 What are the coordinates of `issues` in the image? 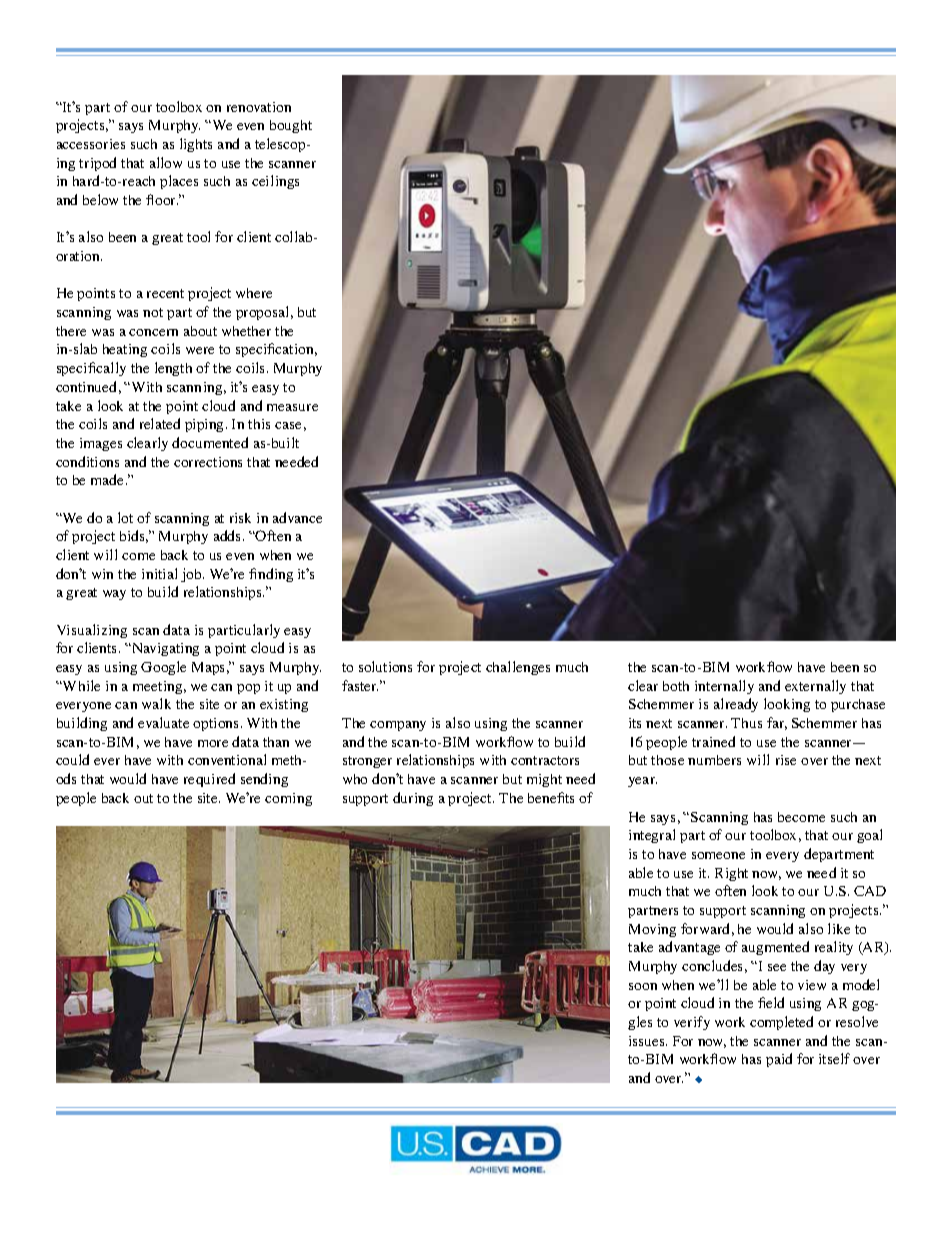 It's located at (648, 1041).
